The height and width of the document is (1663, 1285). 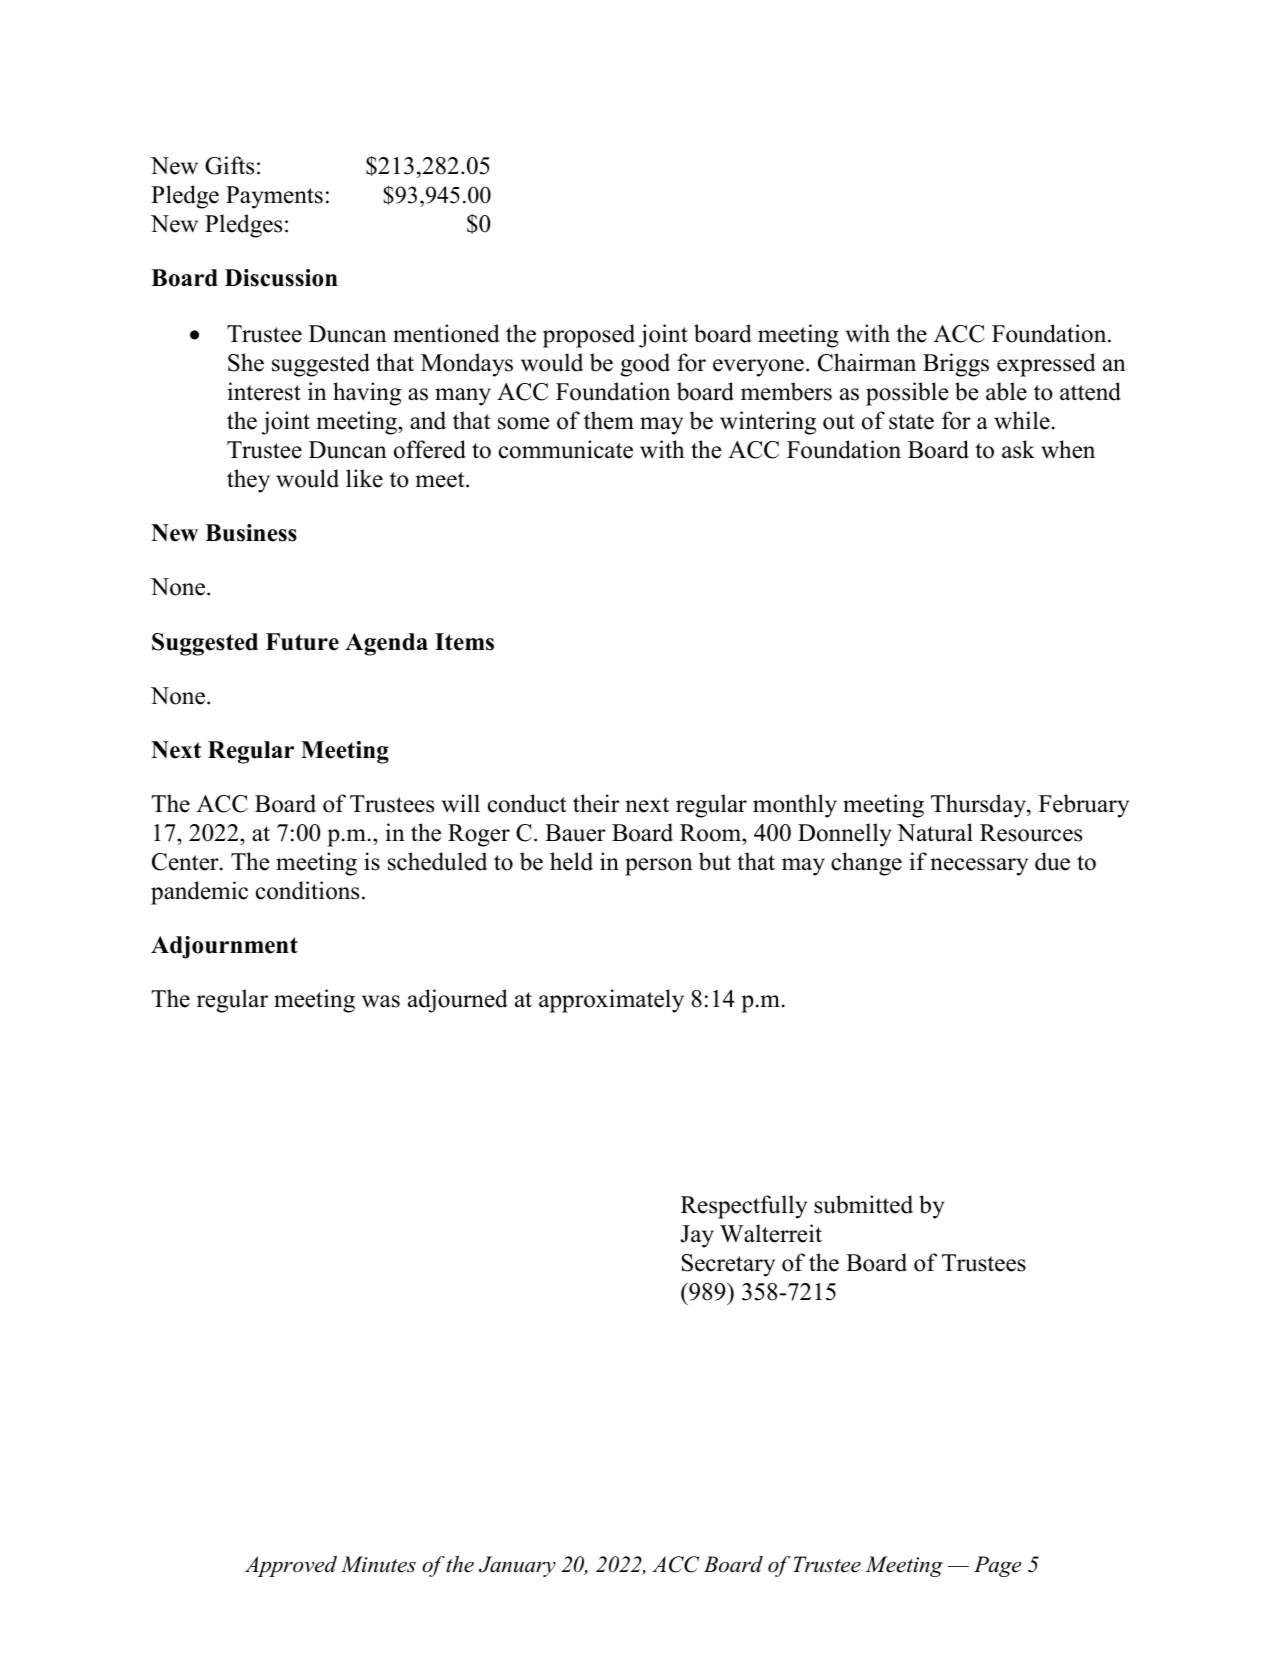 What do you see at coordinates (307, 890) in the document?
I see `conditions` at bounding box center [307, 890].
